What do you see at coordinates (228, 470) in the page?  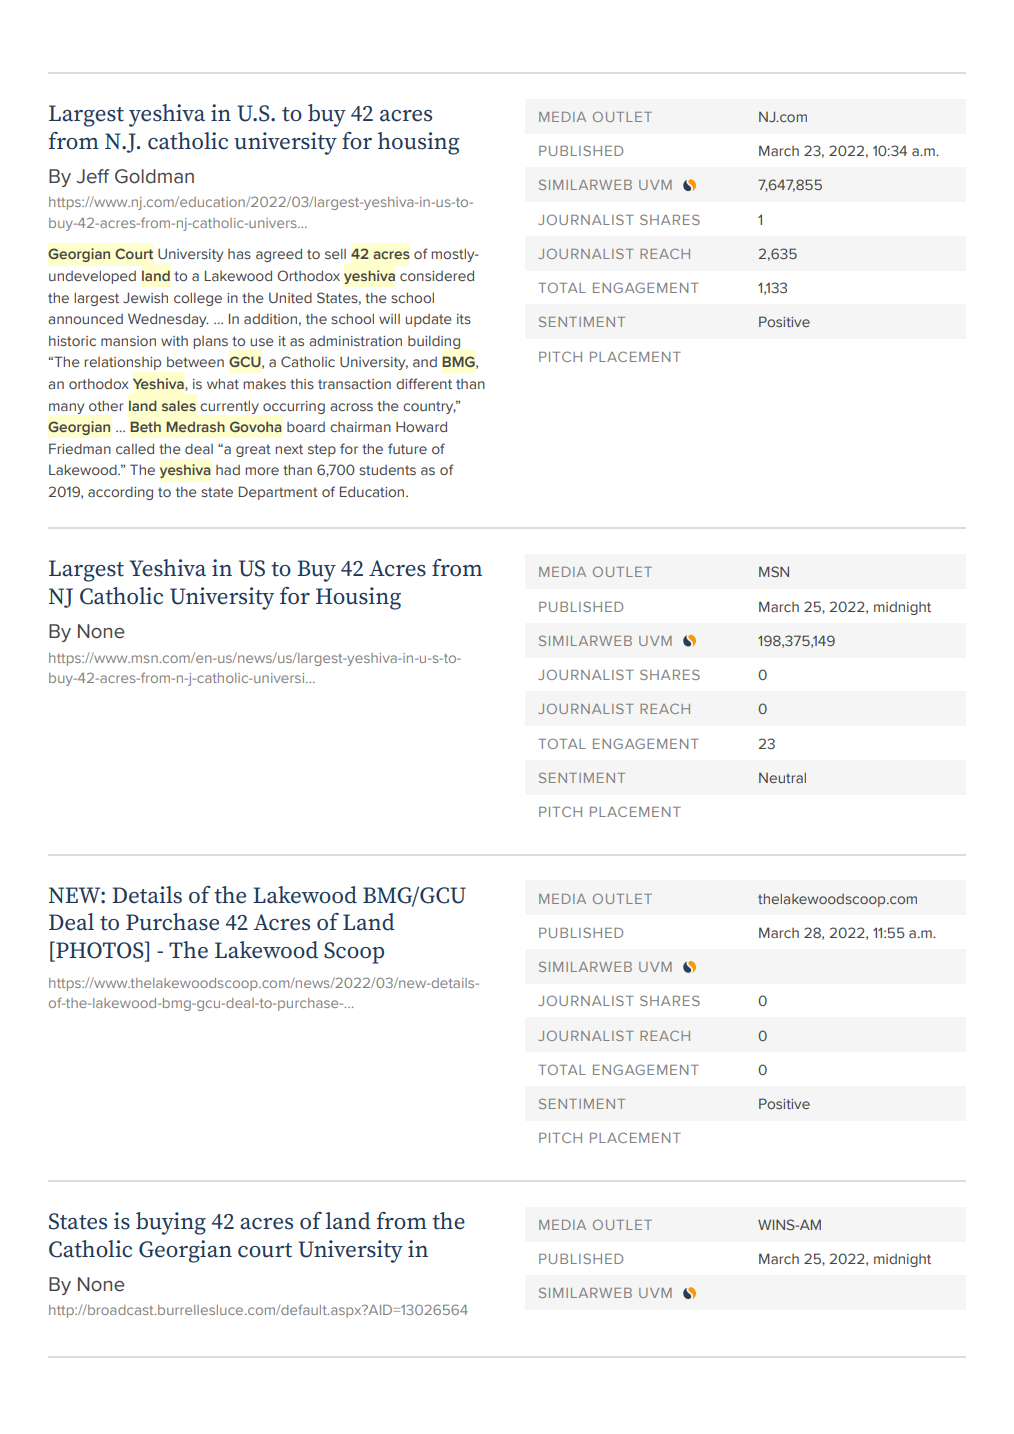 I see `had` at bounding box center [228, 470].
